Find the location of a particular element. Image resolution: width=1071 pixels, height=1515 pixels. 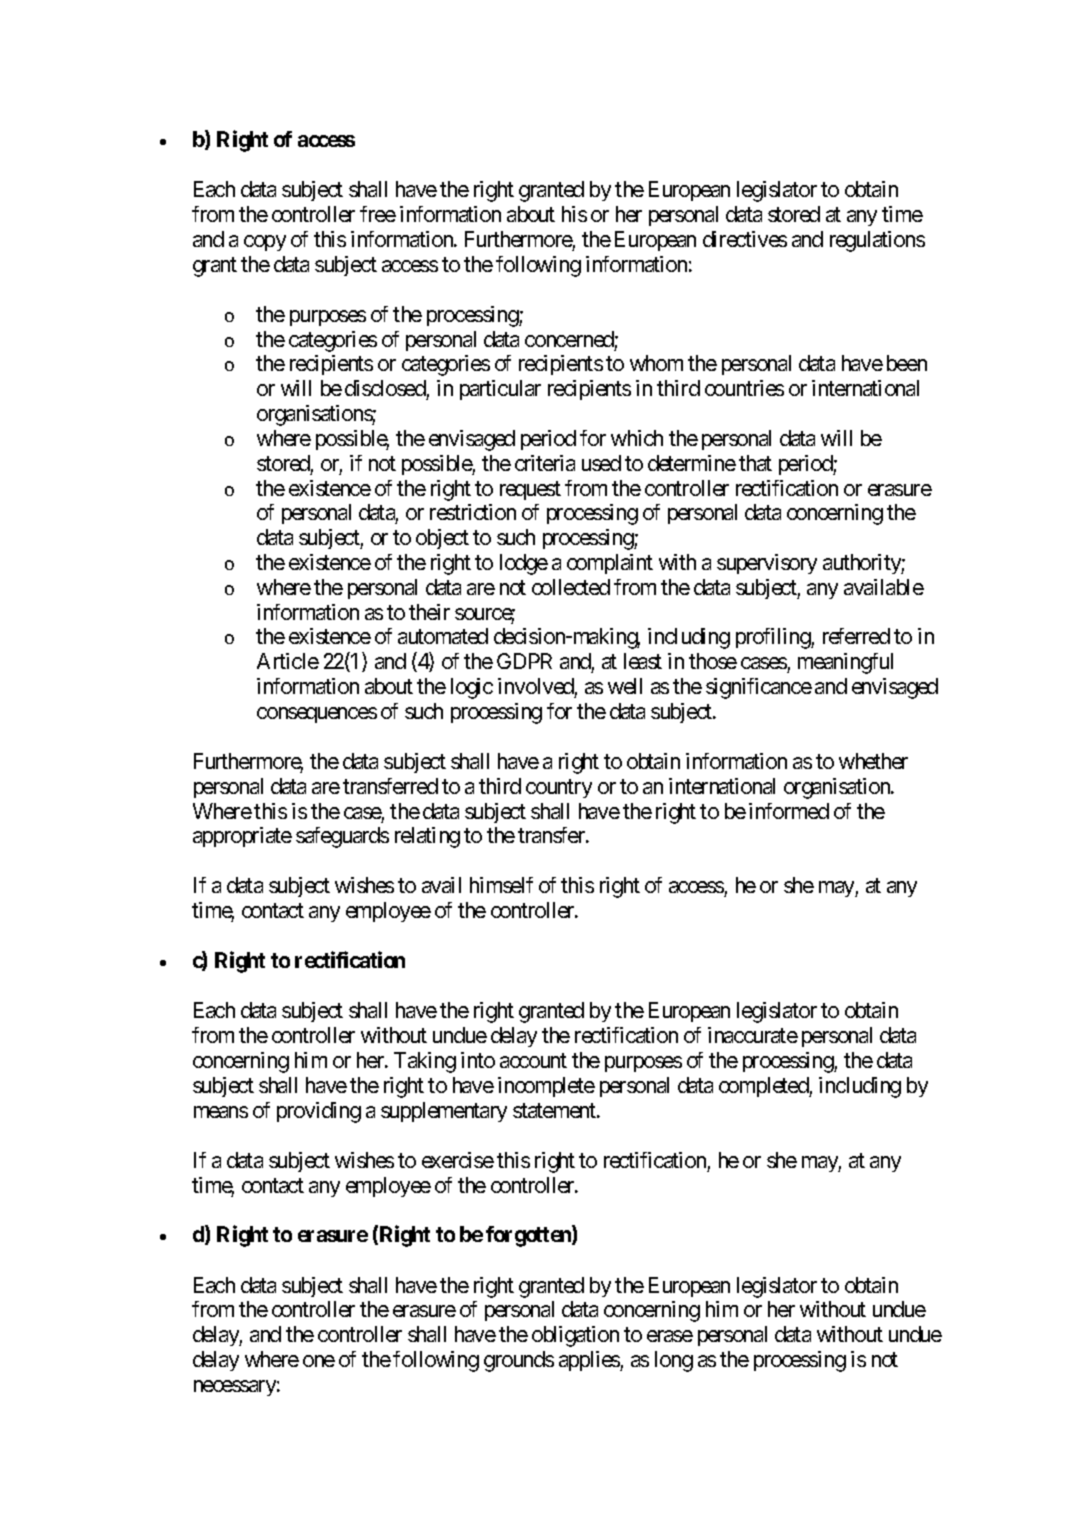

Article is located at coordinates (288, 661).
